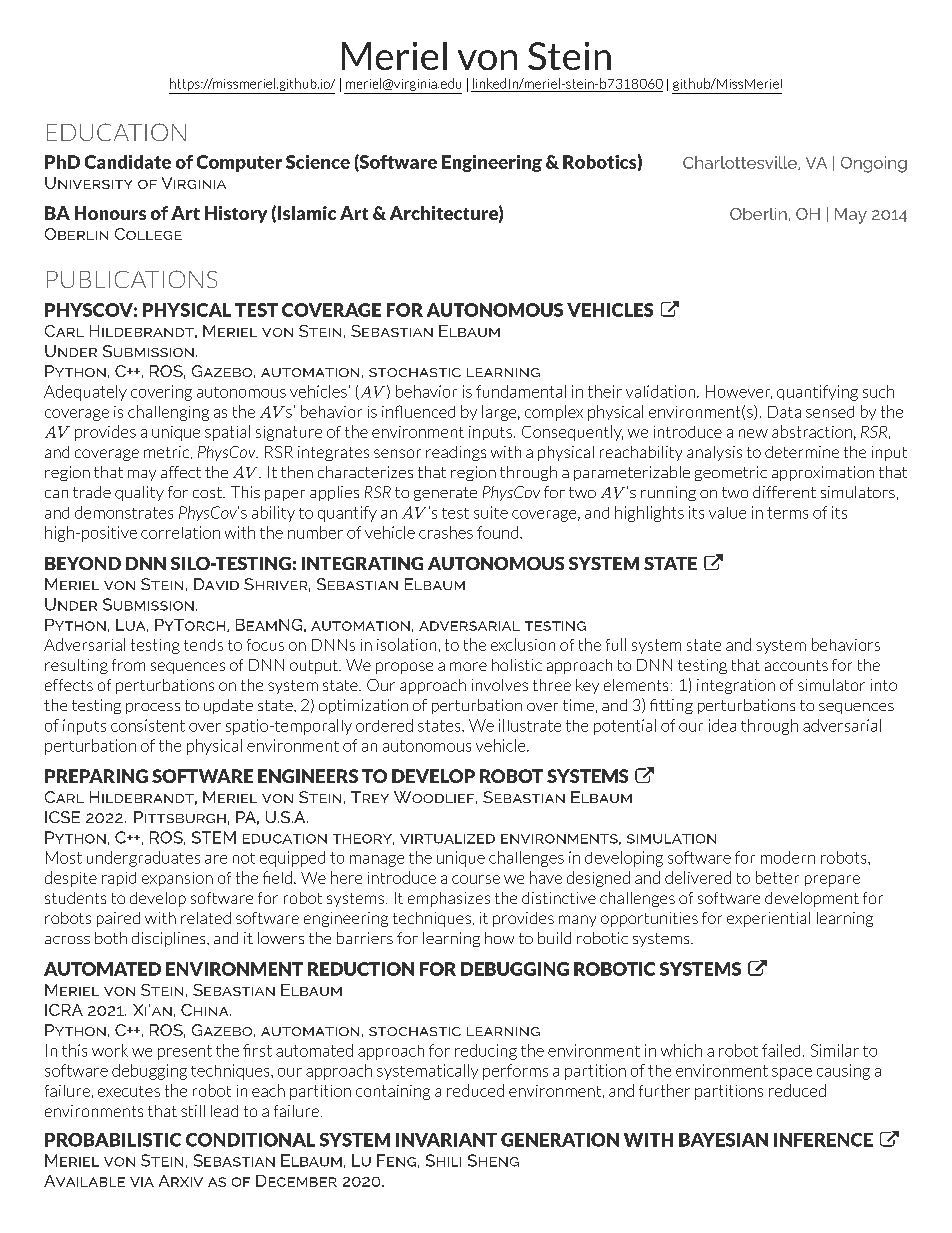  I want to click on challenging, so click(168, 413).
